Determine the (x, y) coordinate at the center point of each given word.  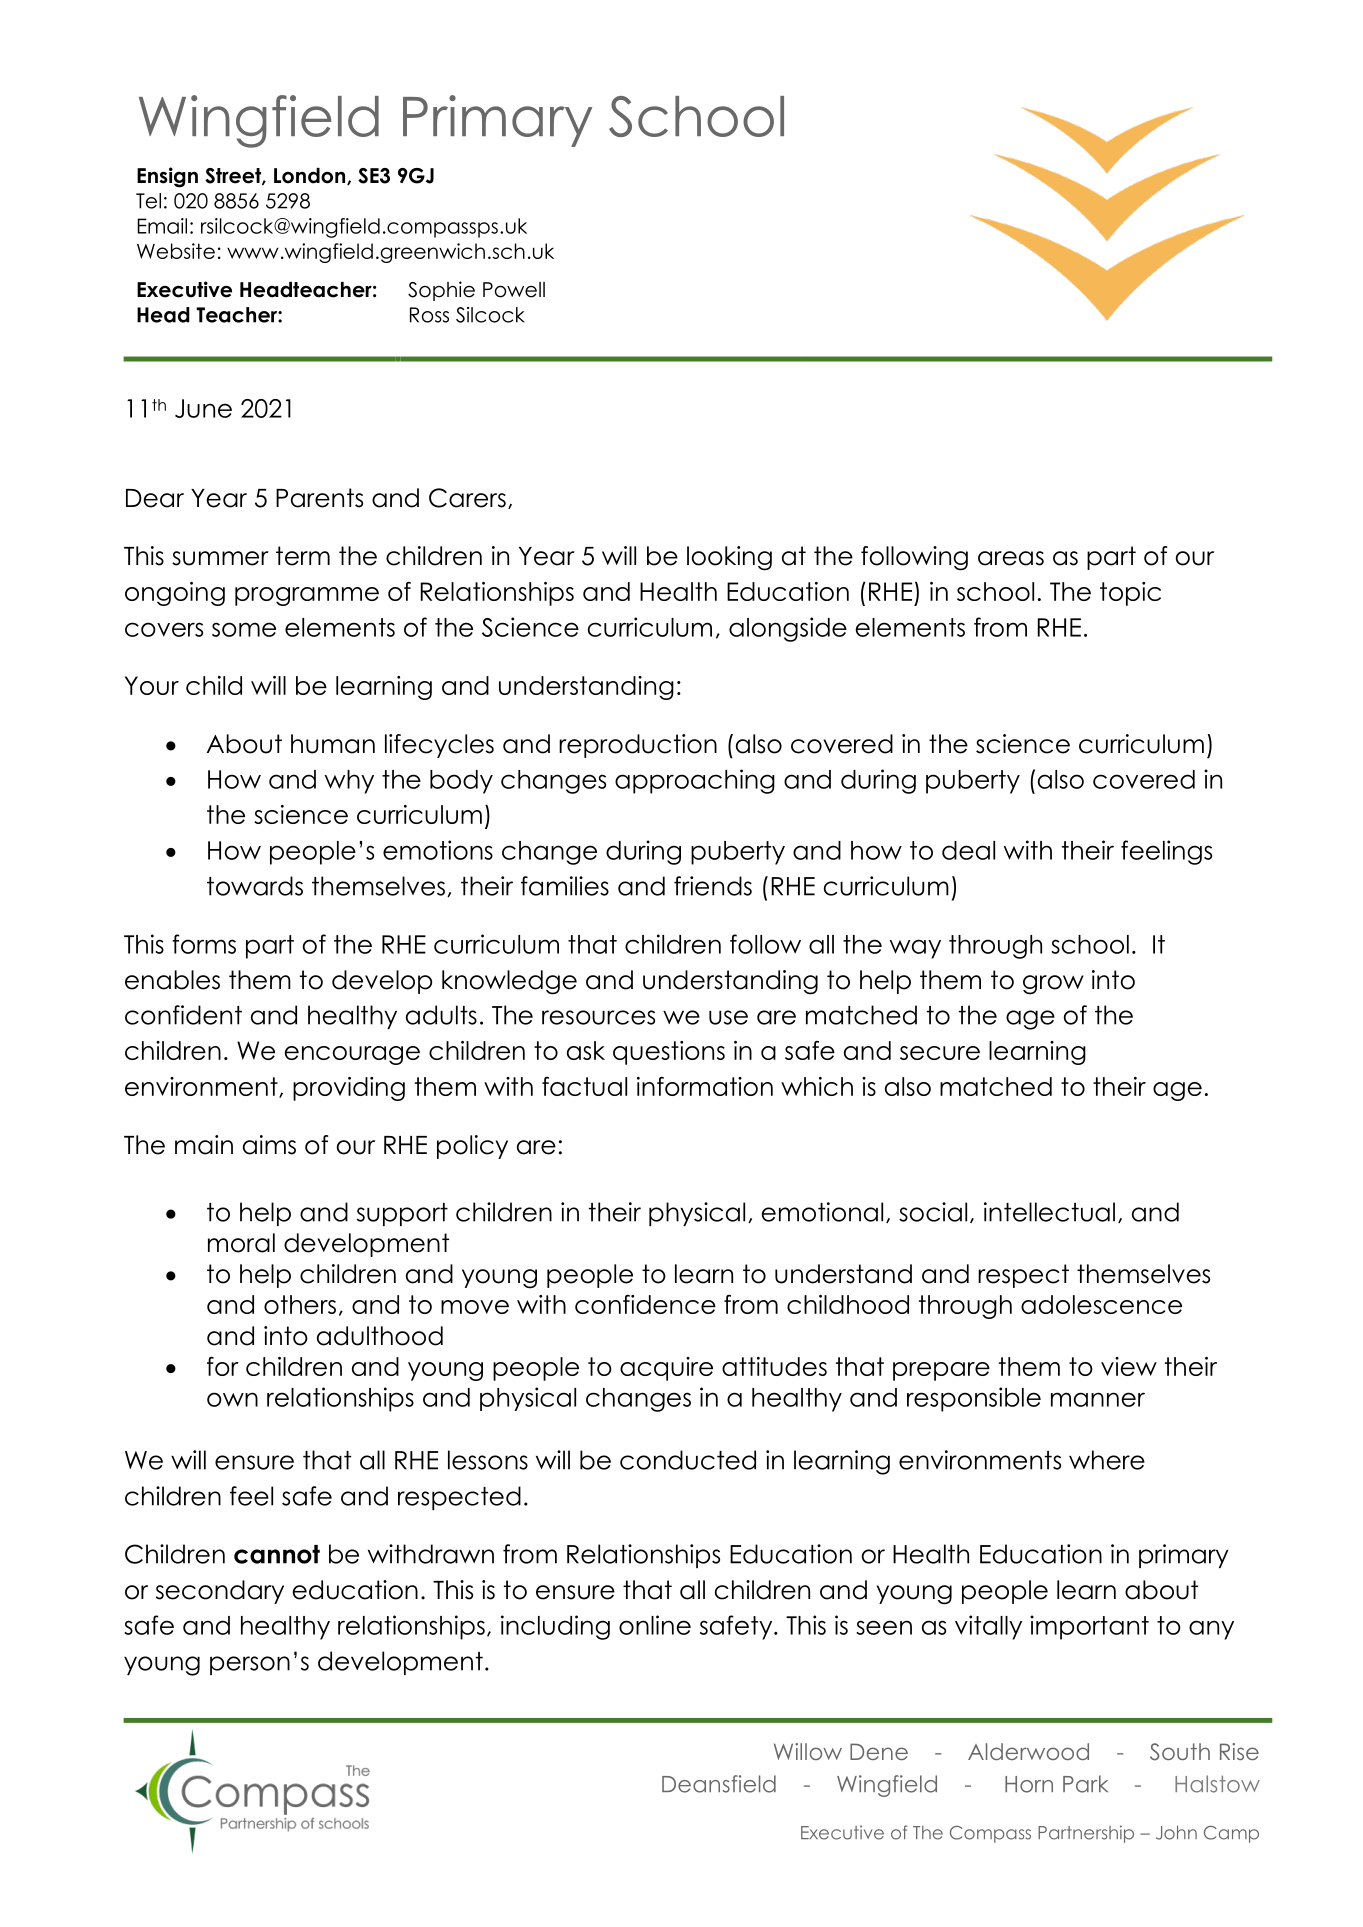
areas (1011, 558)
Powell (514, 290)
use (728, 1017)
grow (1053, 985)
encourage (352, 1055)
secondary (220, 1592)
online (655, 1625)
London (311, 176)
